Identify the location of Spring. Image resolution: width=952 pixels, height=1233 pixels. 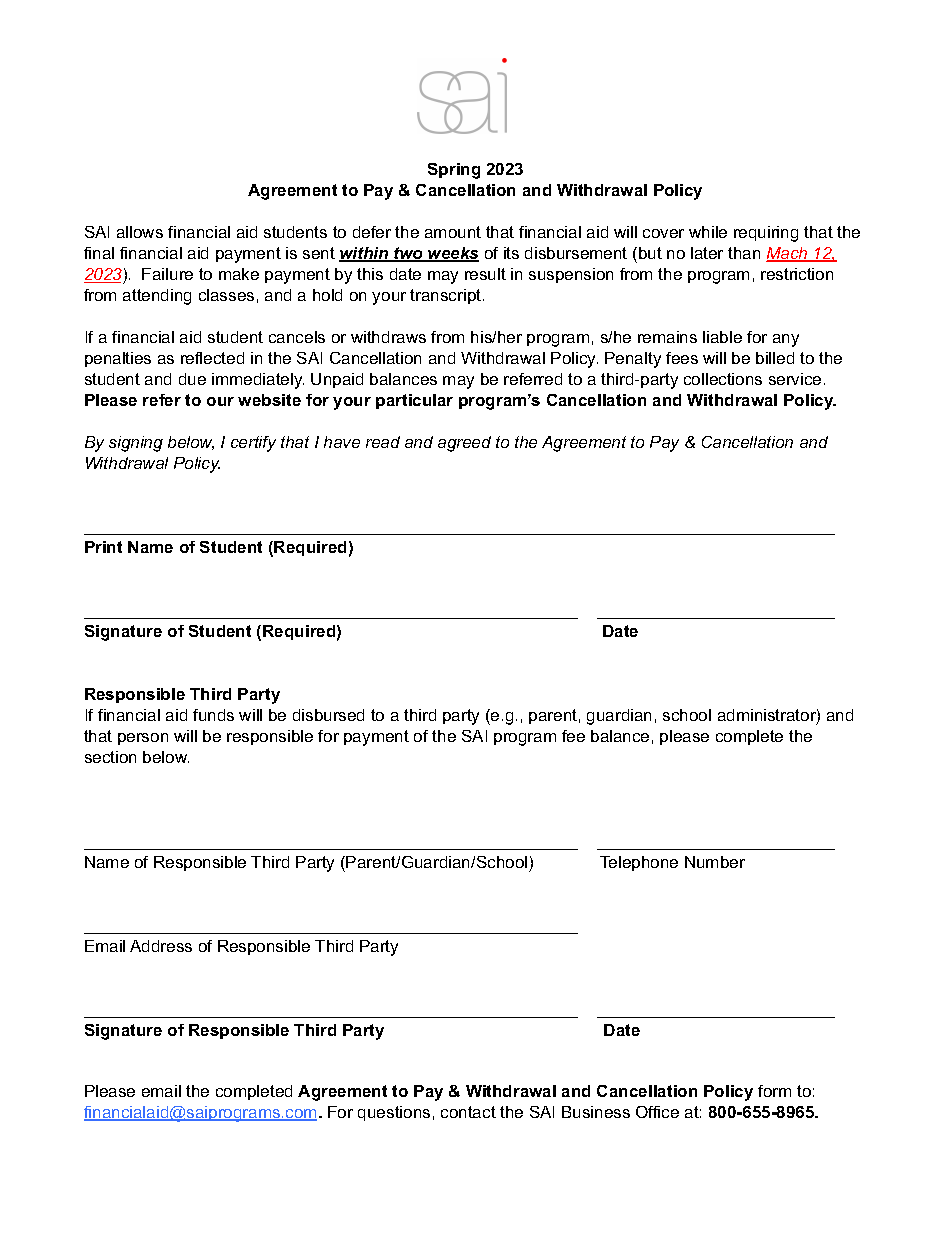
(454, 171).
